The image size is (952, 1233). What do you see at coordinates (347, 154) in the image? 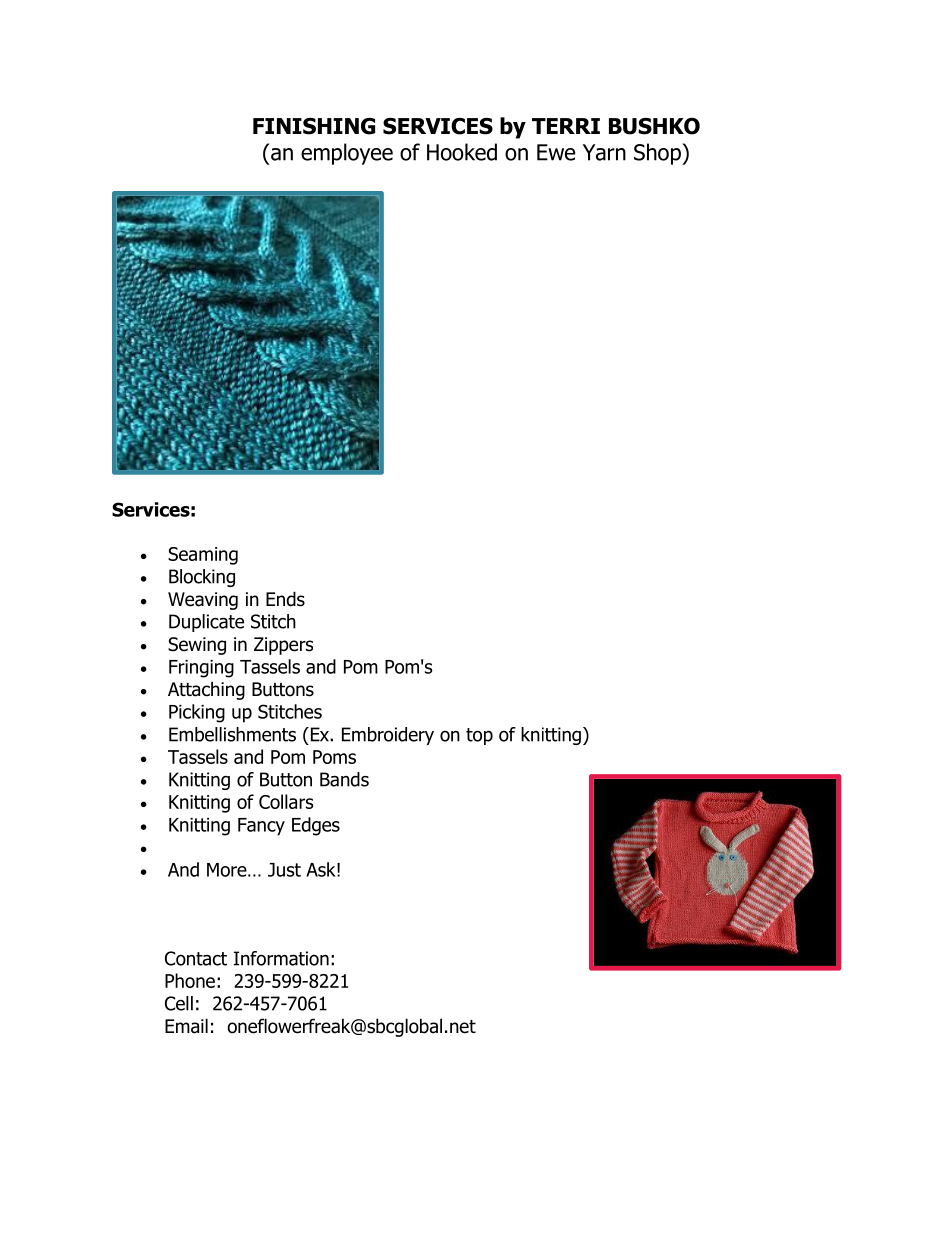
I see `employee` at bounding box center [347, 154].
